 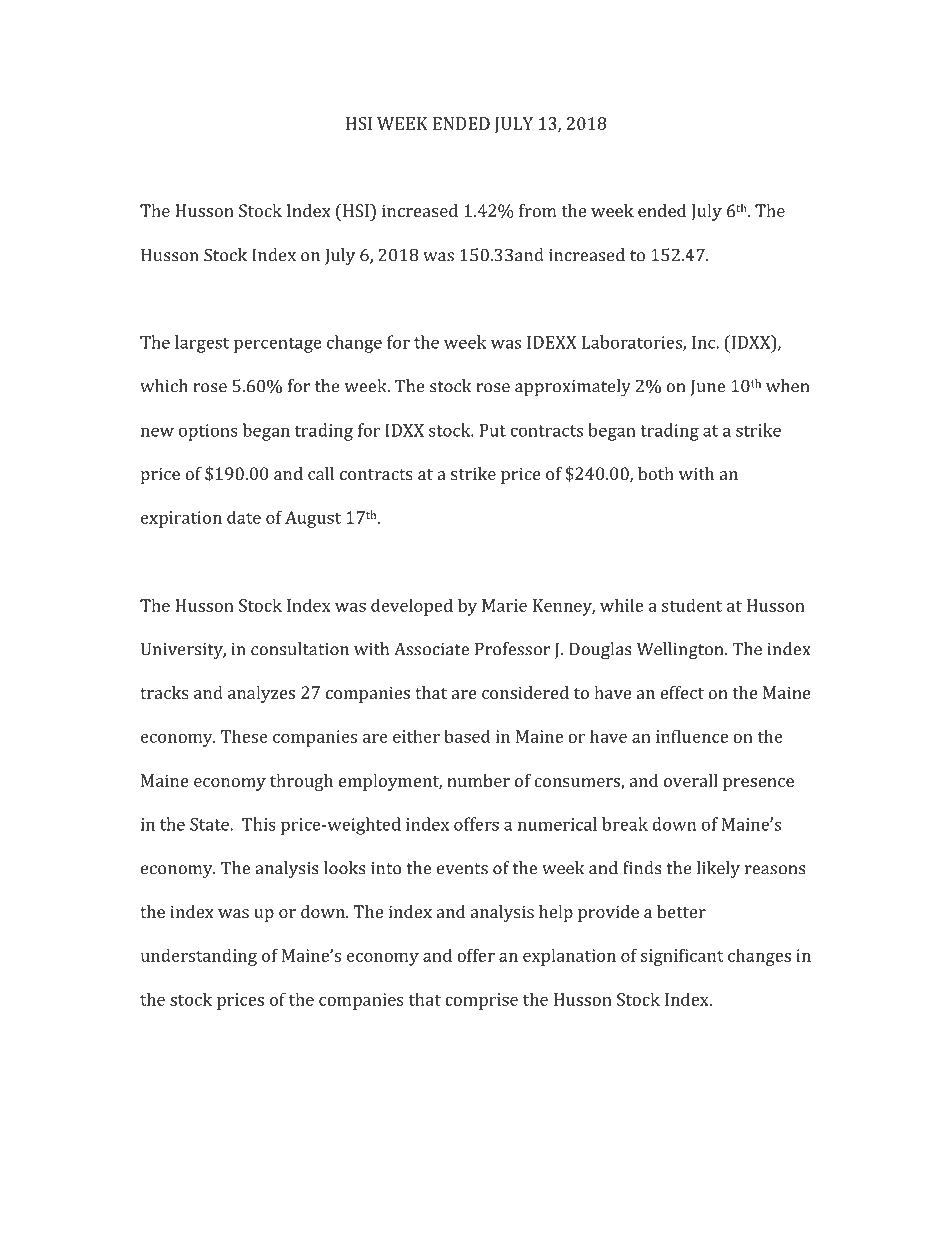 What do you see at coordinates (492, 430) in the document?
I see `Put` at bounding box center [492, 430].
